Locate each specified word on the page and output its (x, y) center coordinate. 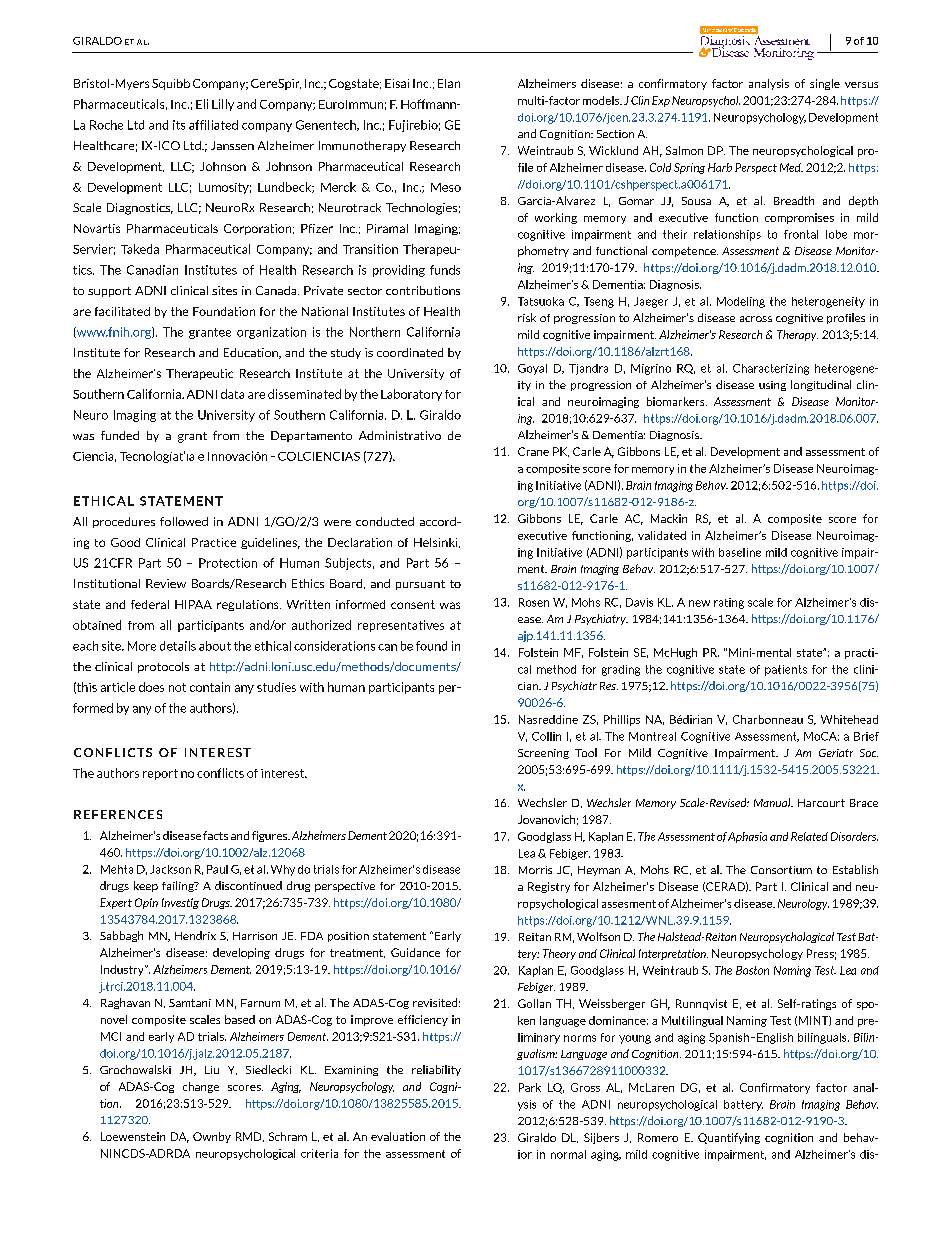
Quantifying (729, 1138)
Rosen (534, 602)
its (179, 125)
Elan (449, 83)
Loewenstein (133, 1136)
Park (530, 1087)
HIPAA (193, 604)
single (825, 84)
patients (786, 670)
